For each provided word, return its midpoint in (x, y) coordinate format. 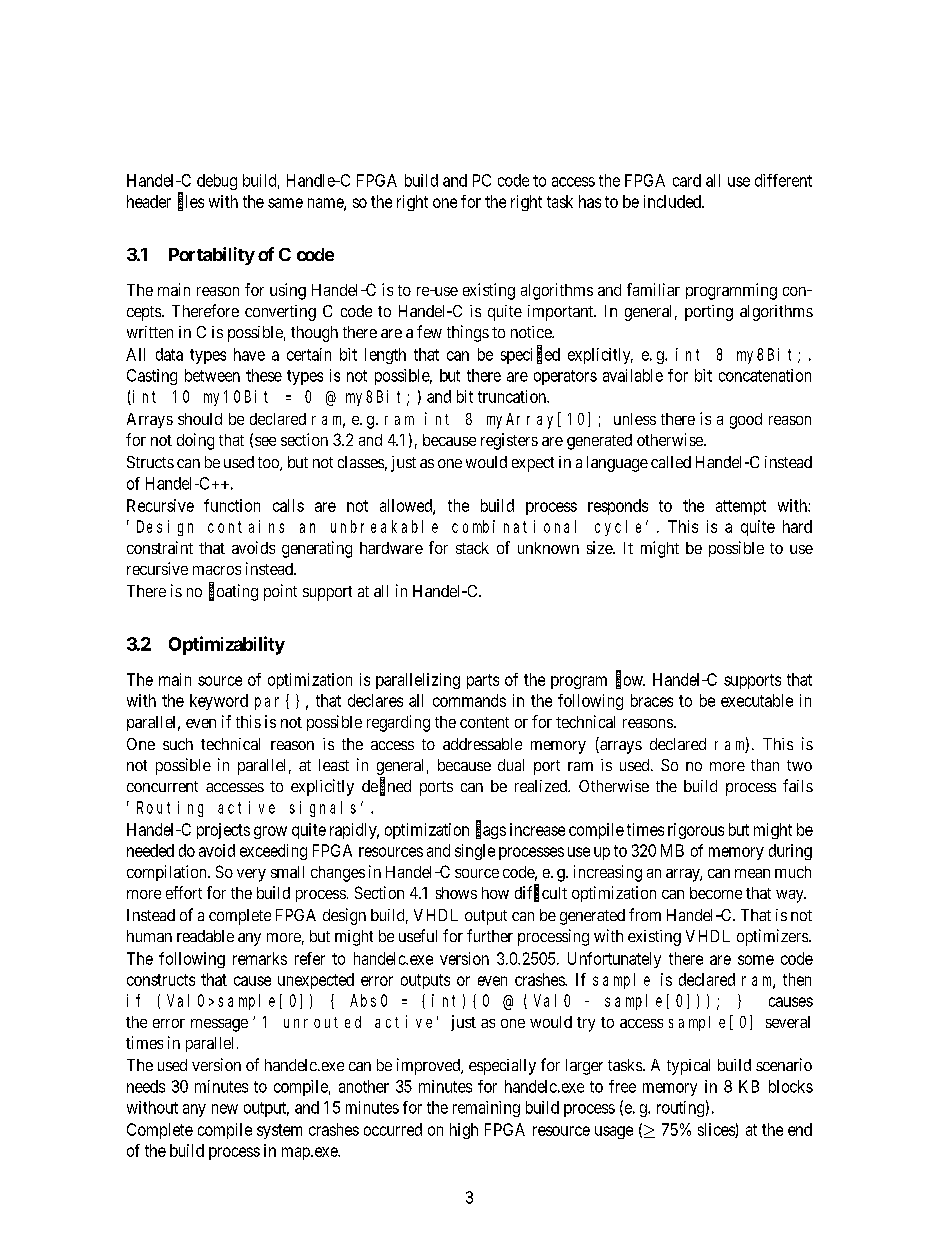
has (590, 201)
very (251, 875)
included (673, 201)
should (200, 419)
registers (509, 441)
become (716, 893)
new (225, 1109)
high (464, 1131)
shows (456, 893)
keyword (219, 702)
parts (483, 681)
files (191, 202)
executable (757, 700)
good (746, 421)
